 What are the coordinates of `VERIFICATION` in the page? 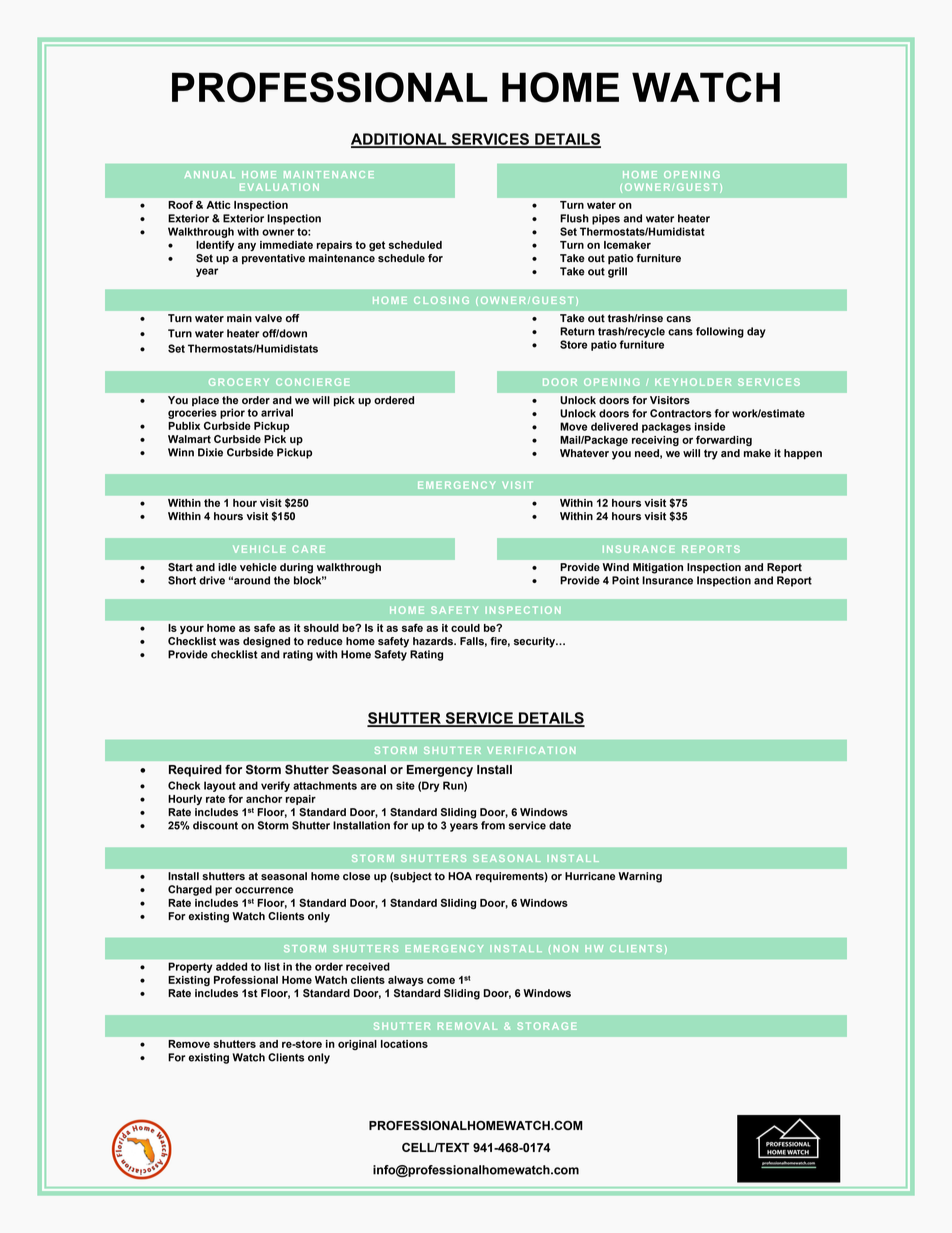 It's located at (531, 750).
